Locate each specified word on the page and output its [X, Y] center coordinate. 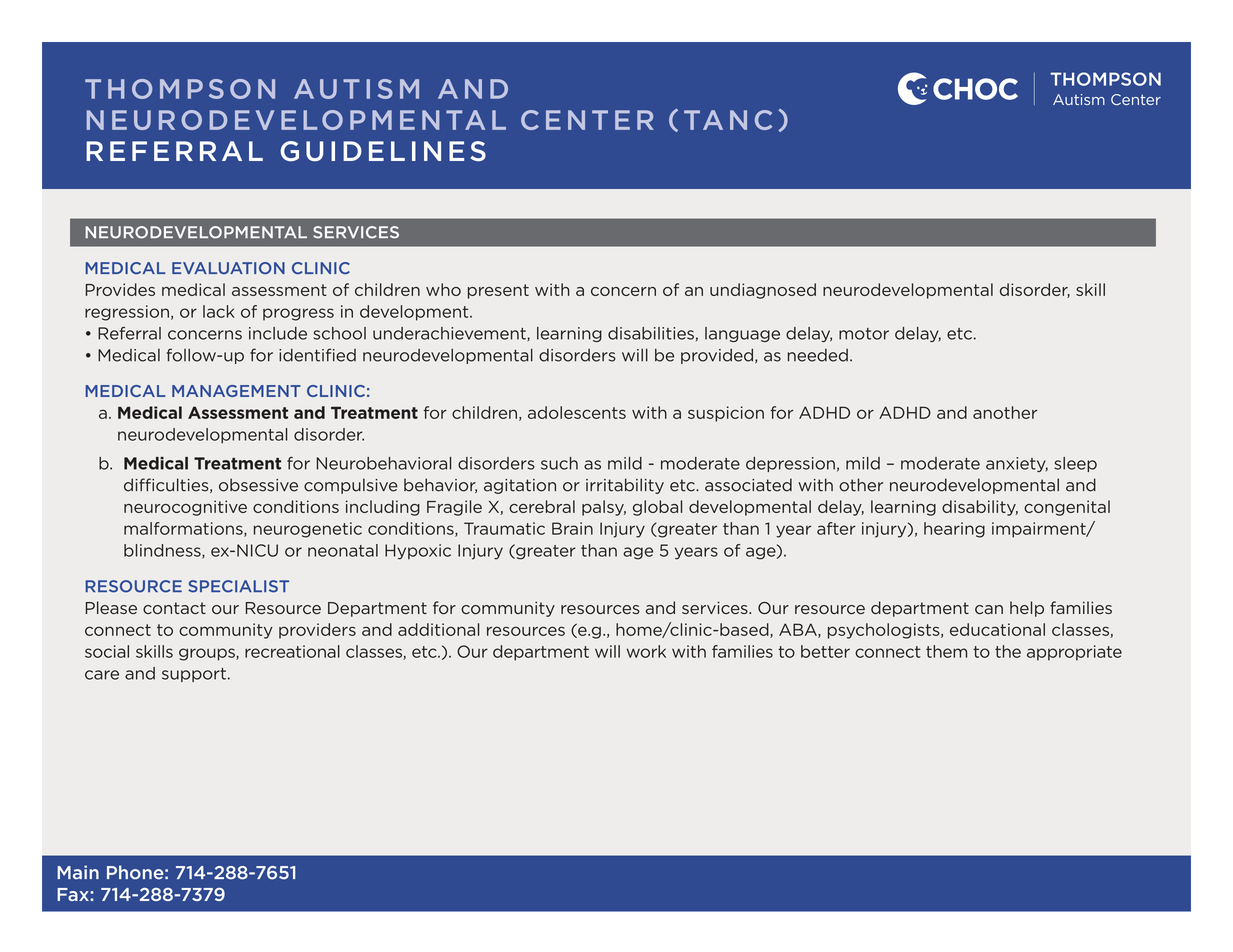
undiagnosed [763, 291]
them [946, 651]
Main [78, 872]
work [646, 651]
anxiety [1017, 464]
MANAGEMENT [236, 391]
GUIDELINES [383, 151]
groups [208, 654]
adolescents [577, 412]
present [498, 291]
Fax [74, 894]
